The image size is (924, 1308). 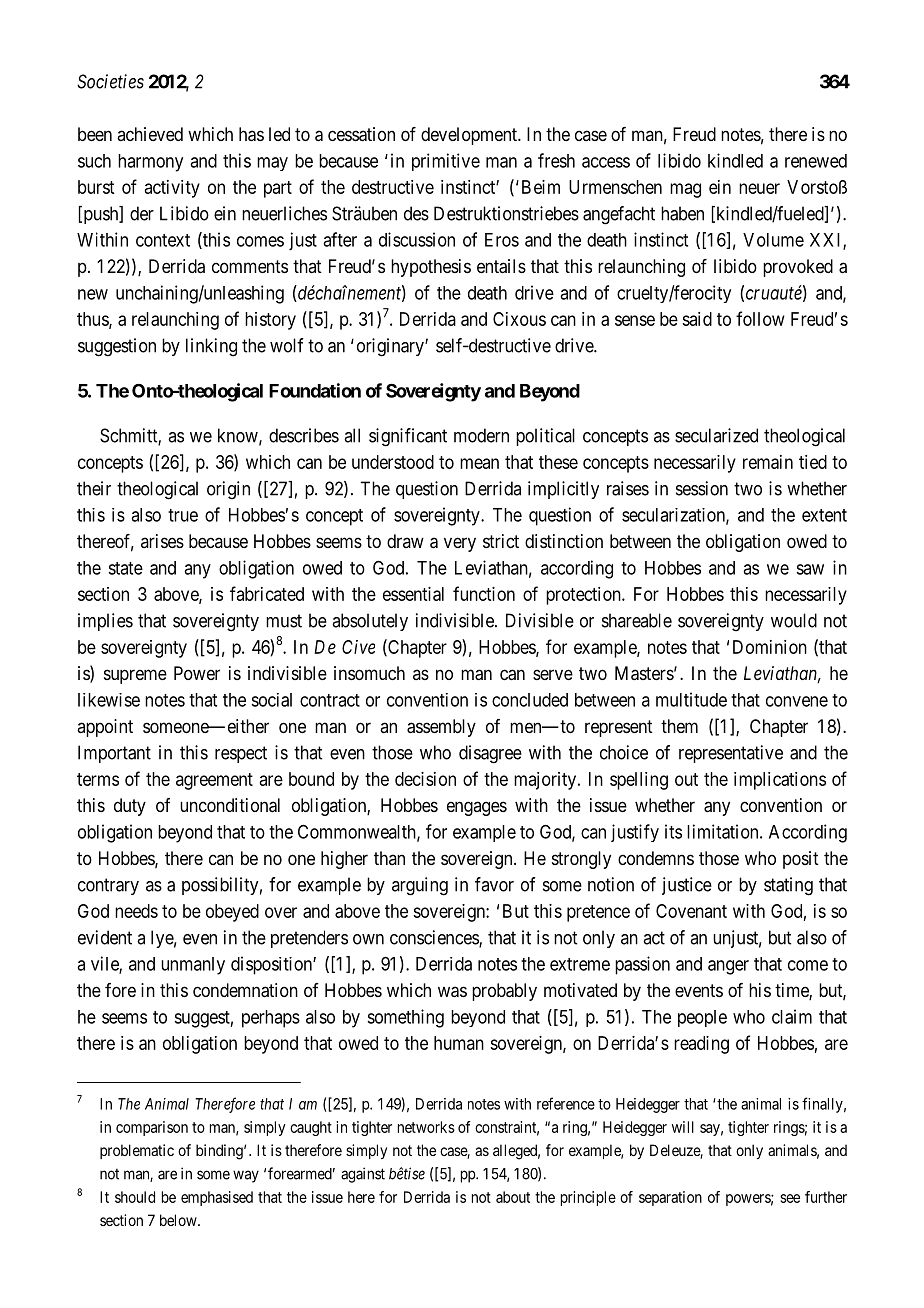 What do you see at coordinates (683, 1127) in the screenshot?
I see `will` at bounding box center [683, 1127].
